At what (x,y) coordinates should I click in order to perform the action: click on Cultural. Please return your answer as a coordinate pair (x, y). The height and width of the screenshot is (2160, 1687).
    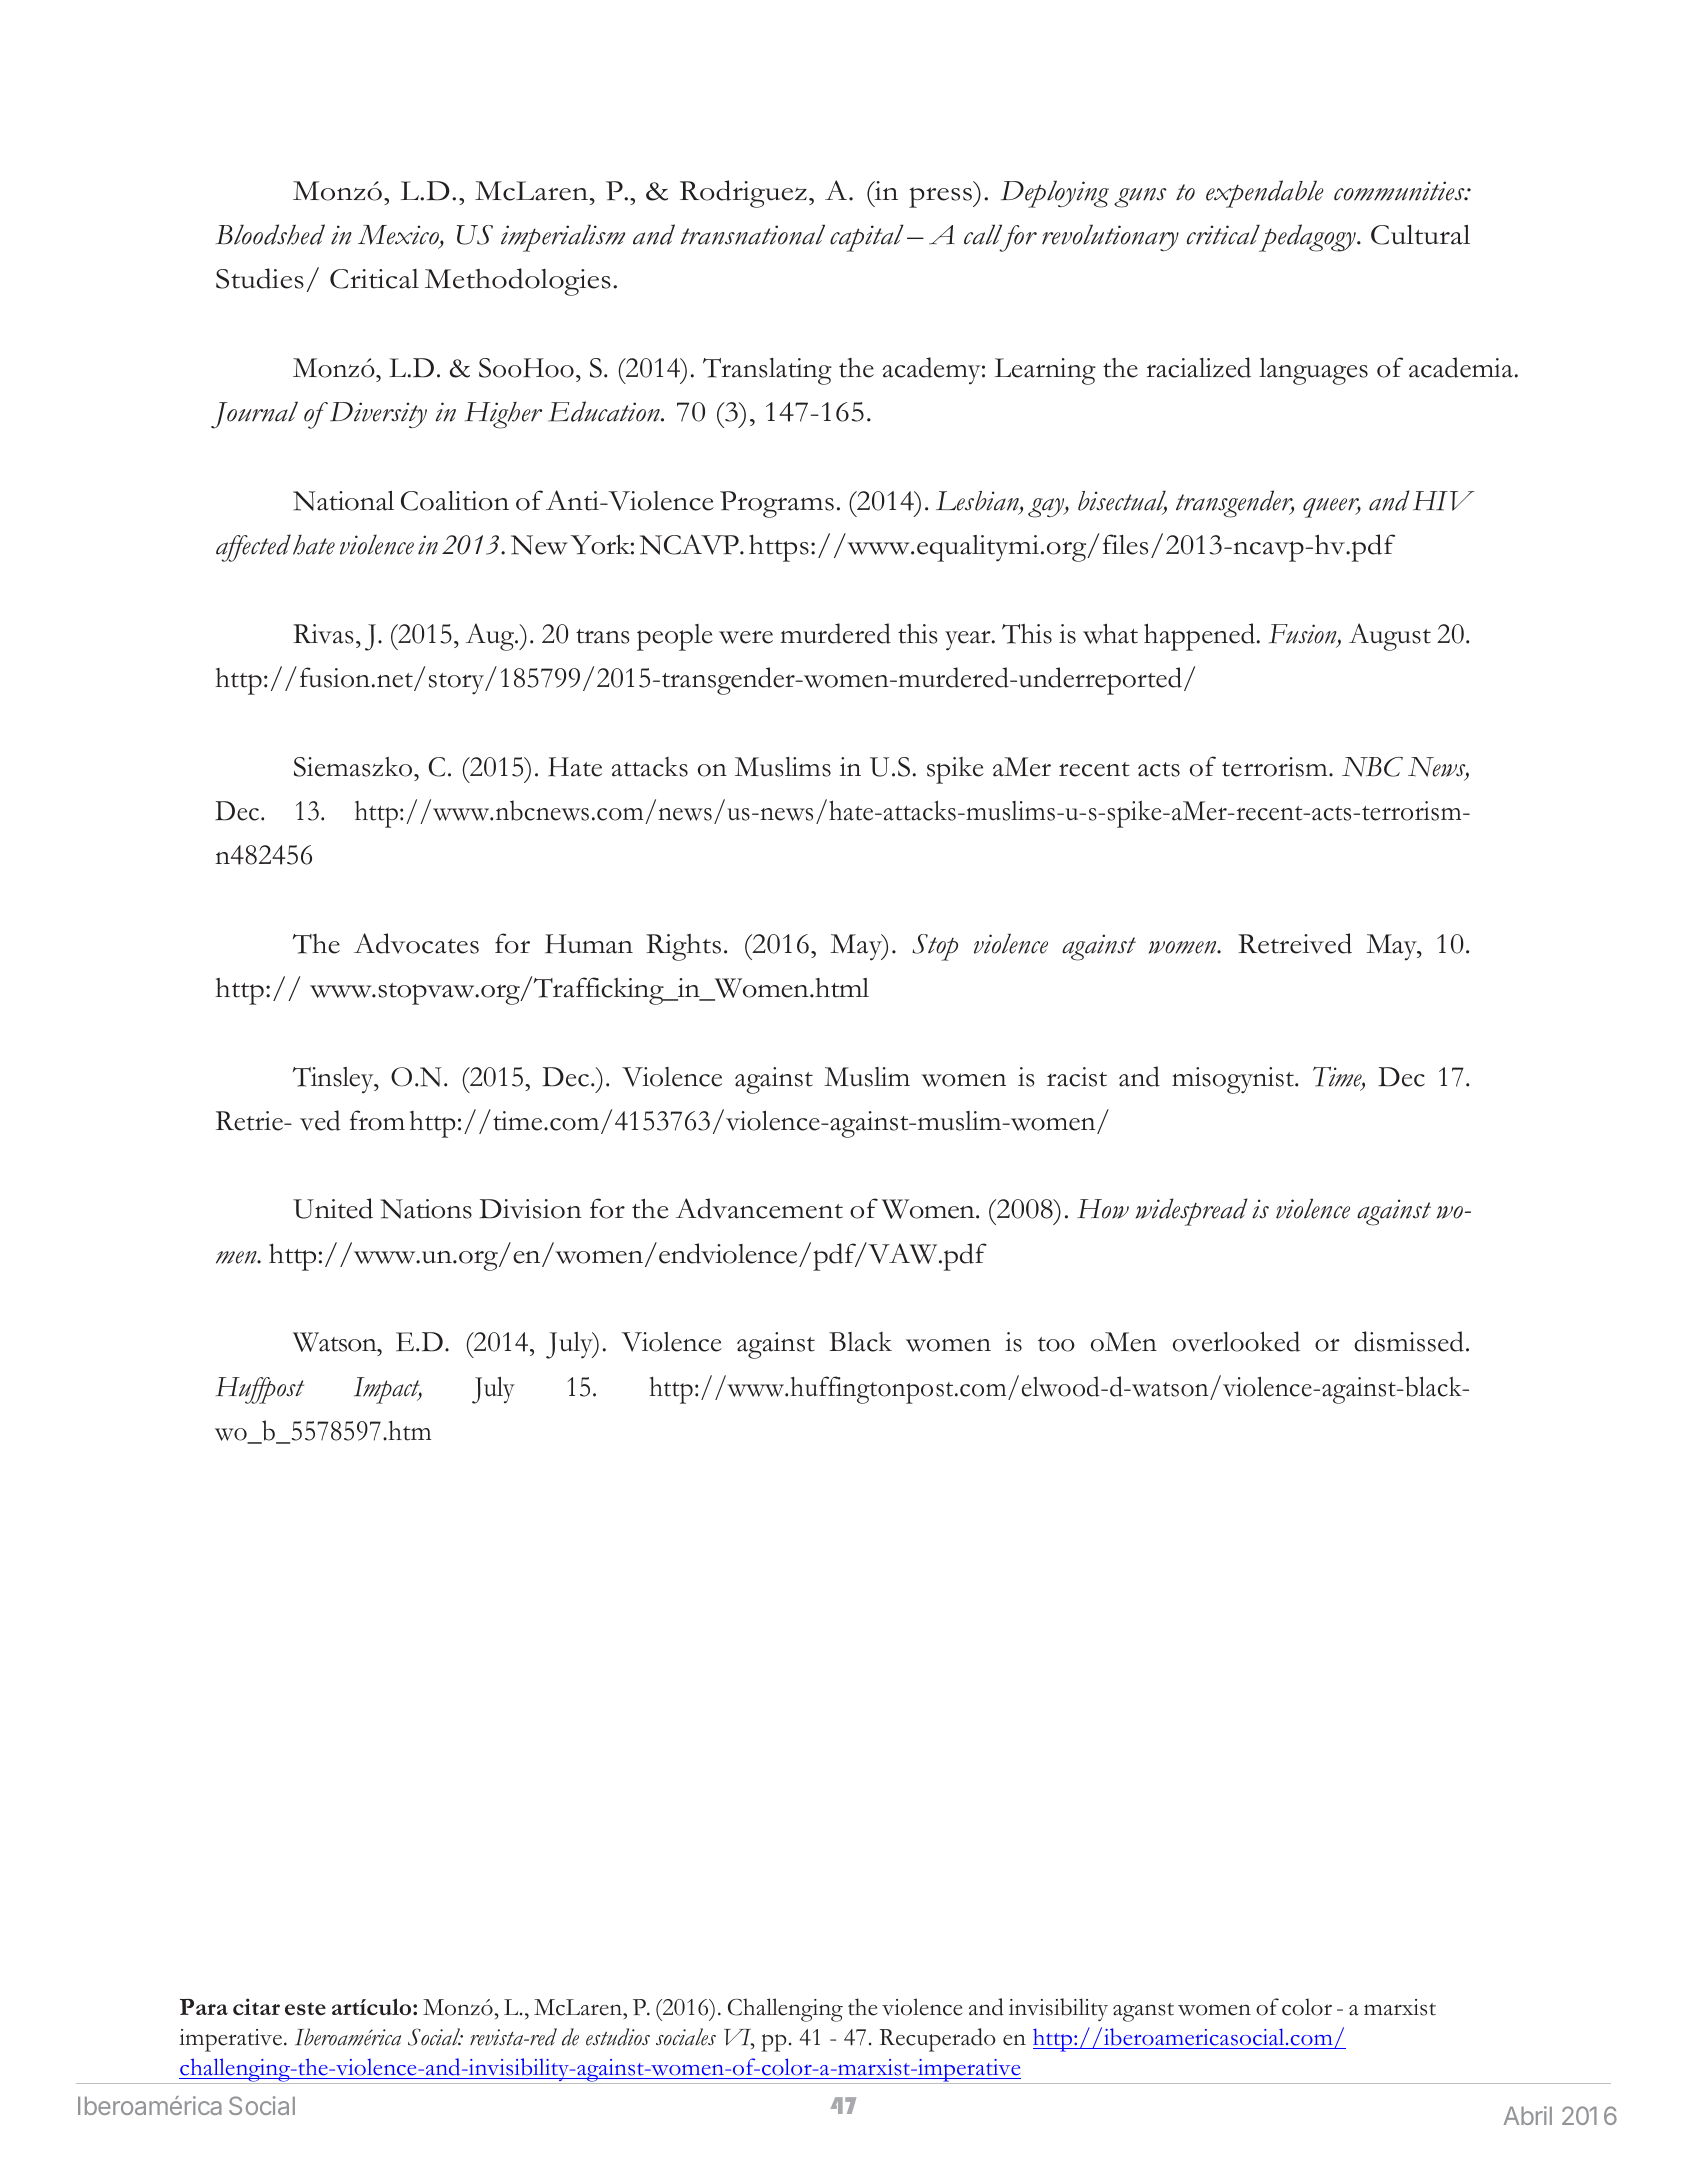
    Looking at the image, I should click on (1420, 235).
